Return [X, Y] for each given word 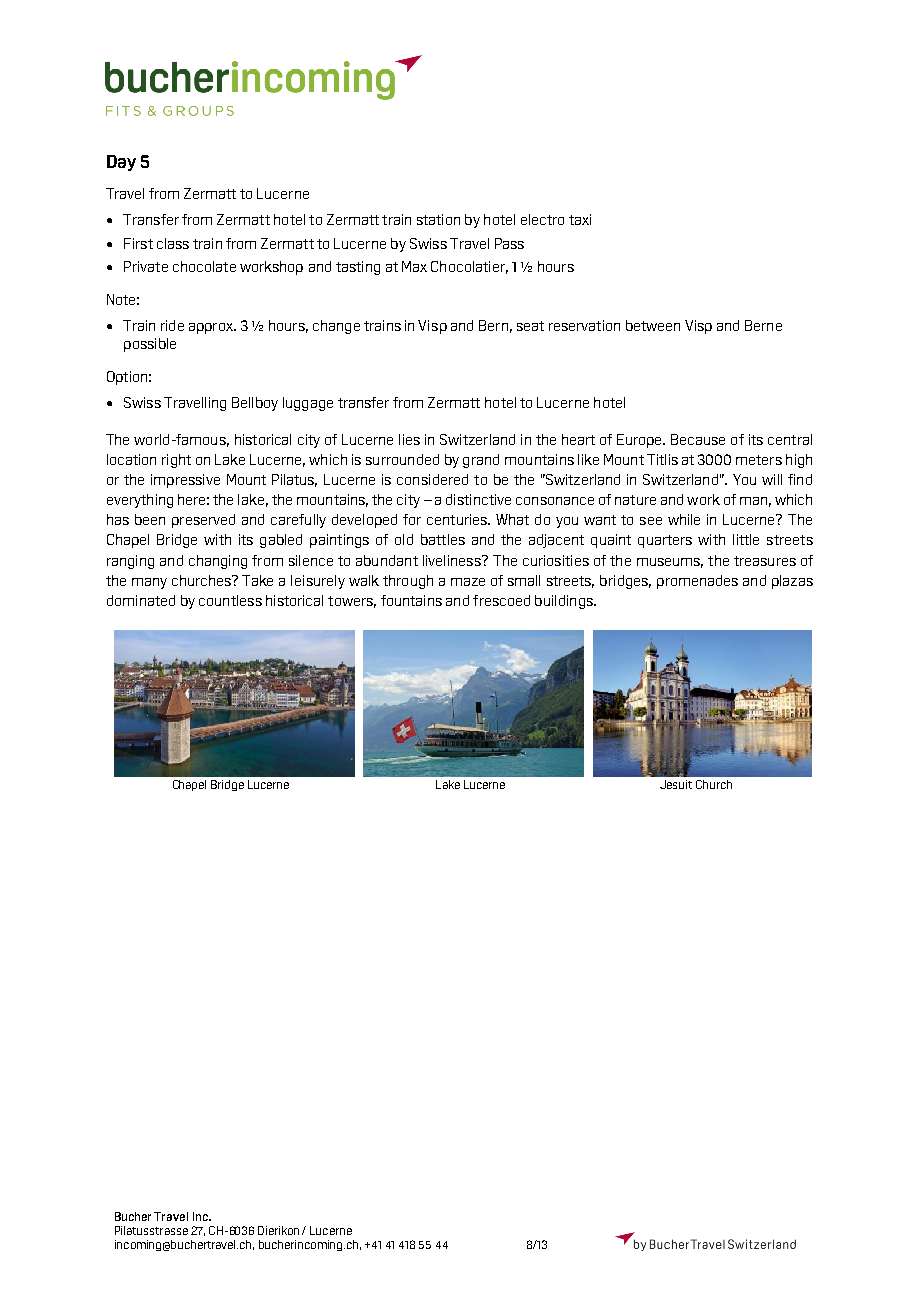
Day [121, 163]
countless [230, 600]
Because [698, 439]
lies [409, 439]
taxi [580, 219]
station [438, 219]
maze [468, 582]
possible [150, 345]
